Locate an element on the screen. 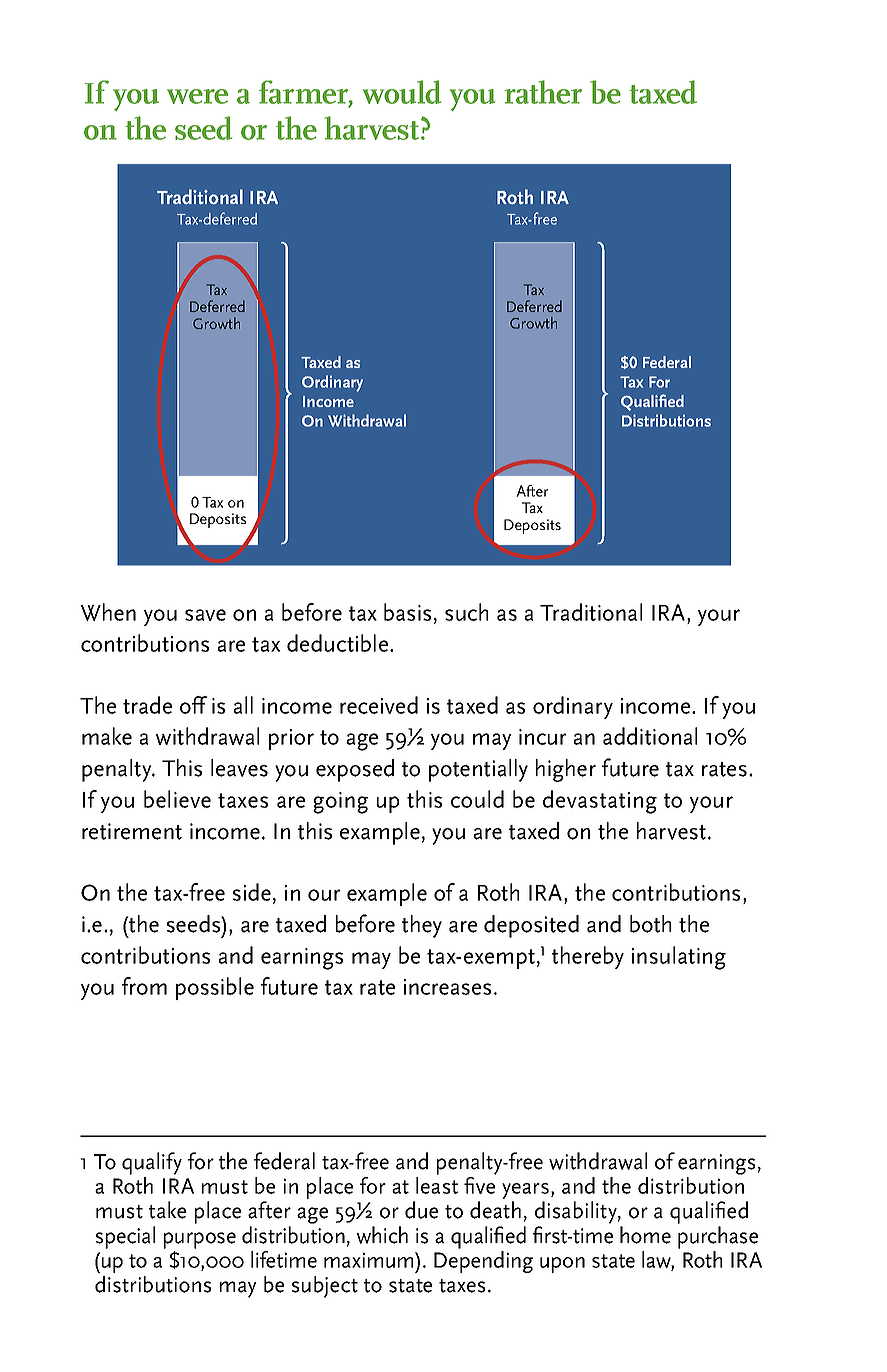  purpose is located at coordinates (200, 1240).
